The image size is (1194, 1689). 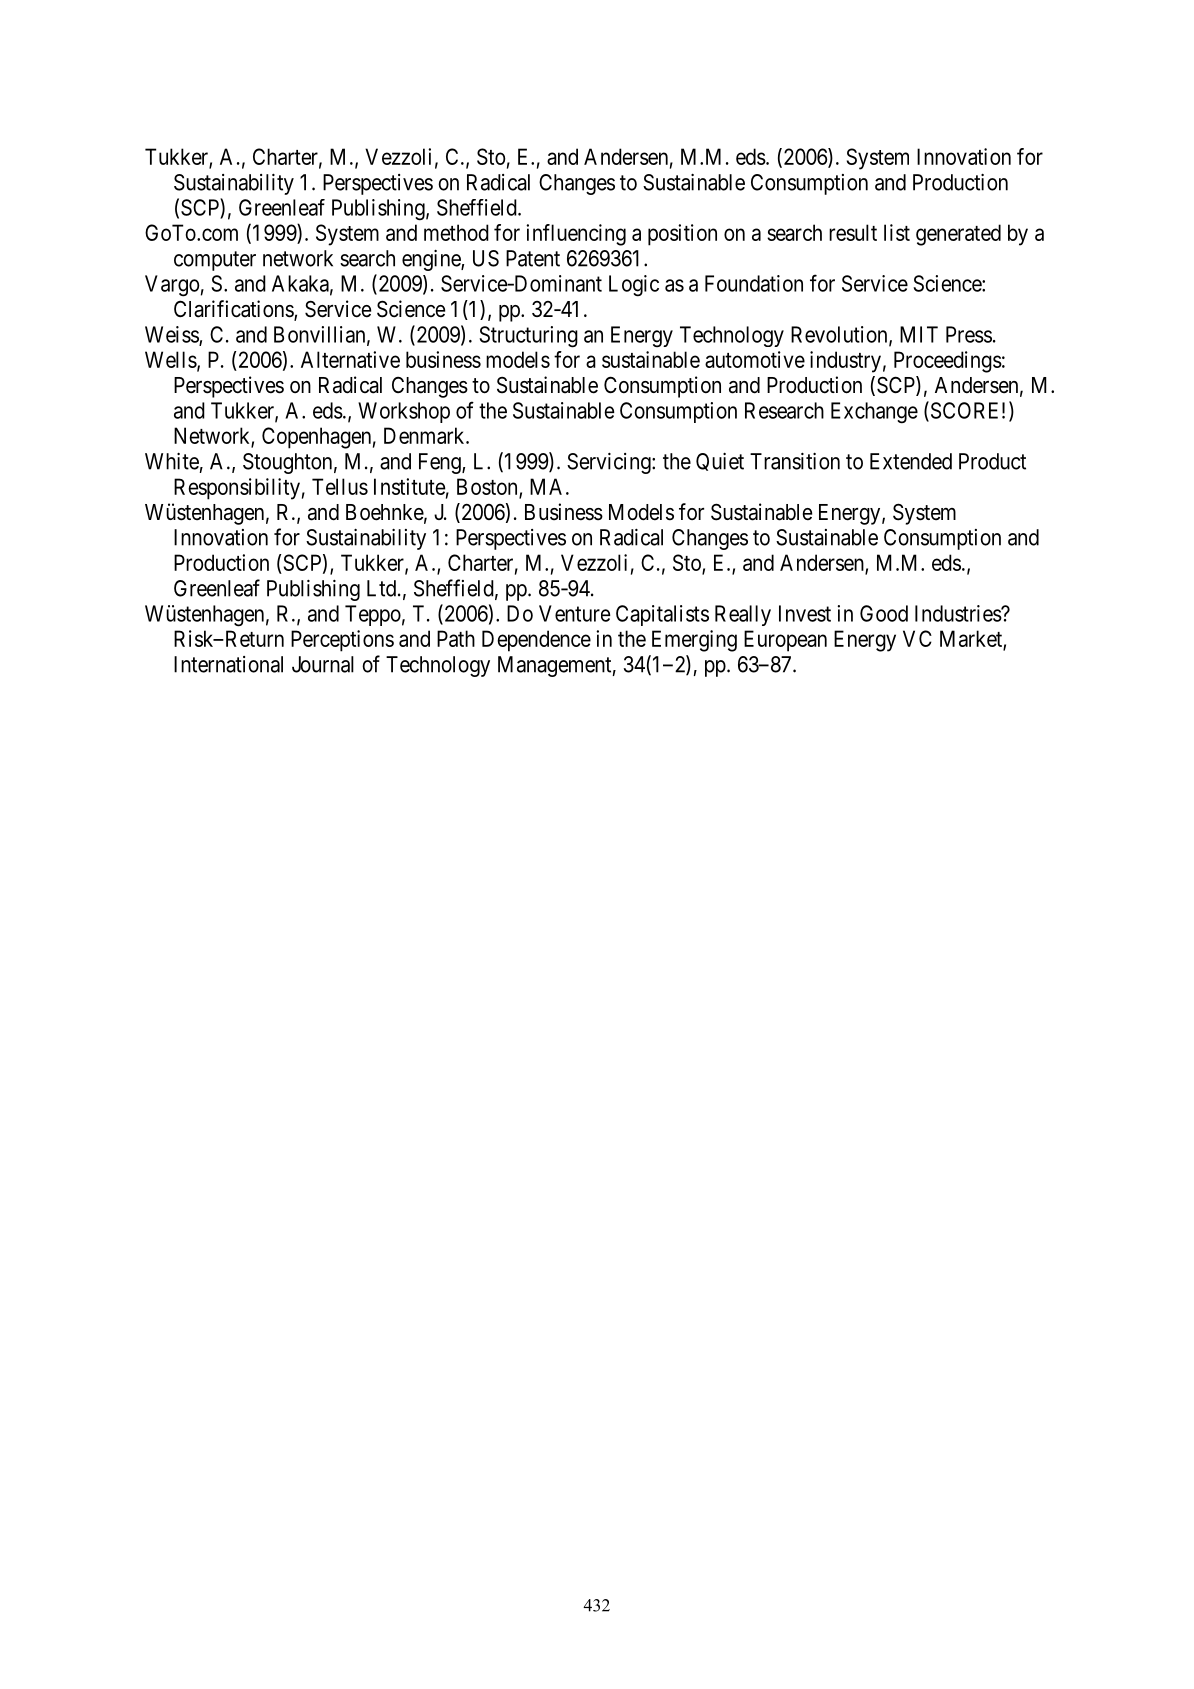 What do you see at coordinates (215, 261) in the image?
I see `computer` at bounding box center [215, 261].
